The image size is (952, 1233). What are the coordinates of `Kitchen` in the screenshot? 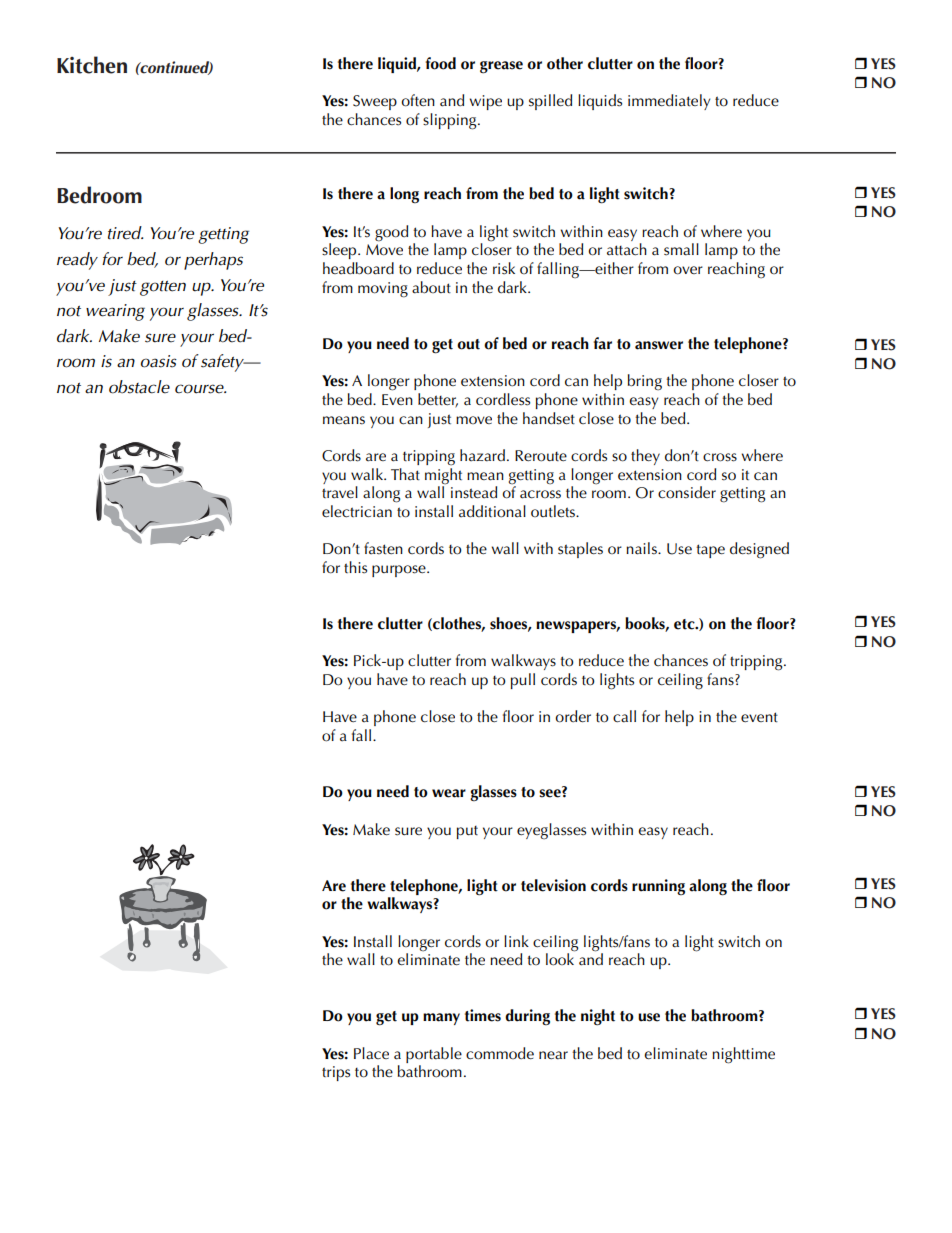 It's located at (92, 65).
